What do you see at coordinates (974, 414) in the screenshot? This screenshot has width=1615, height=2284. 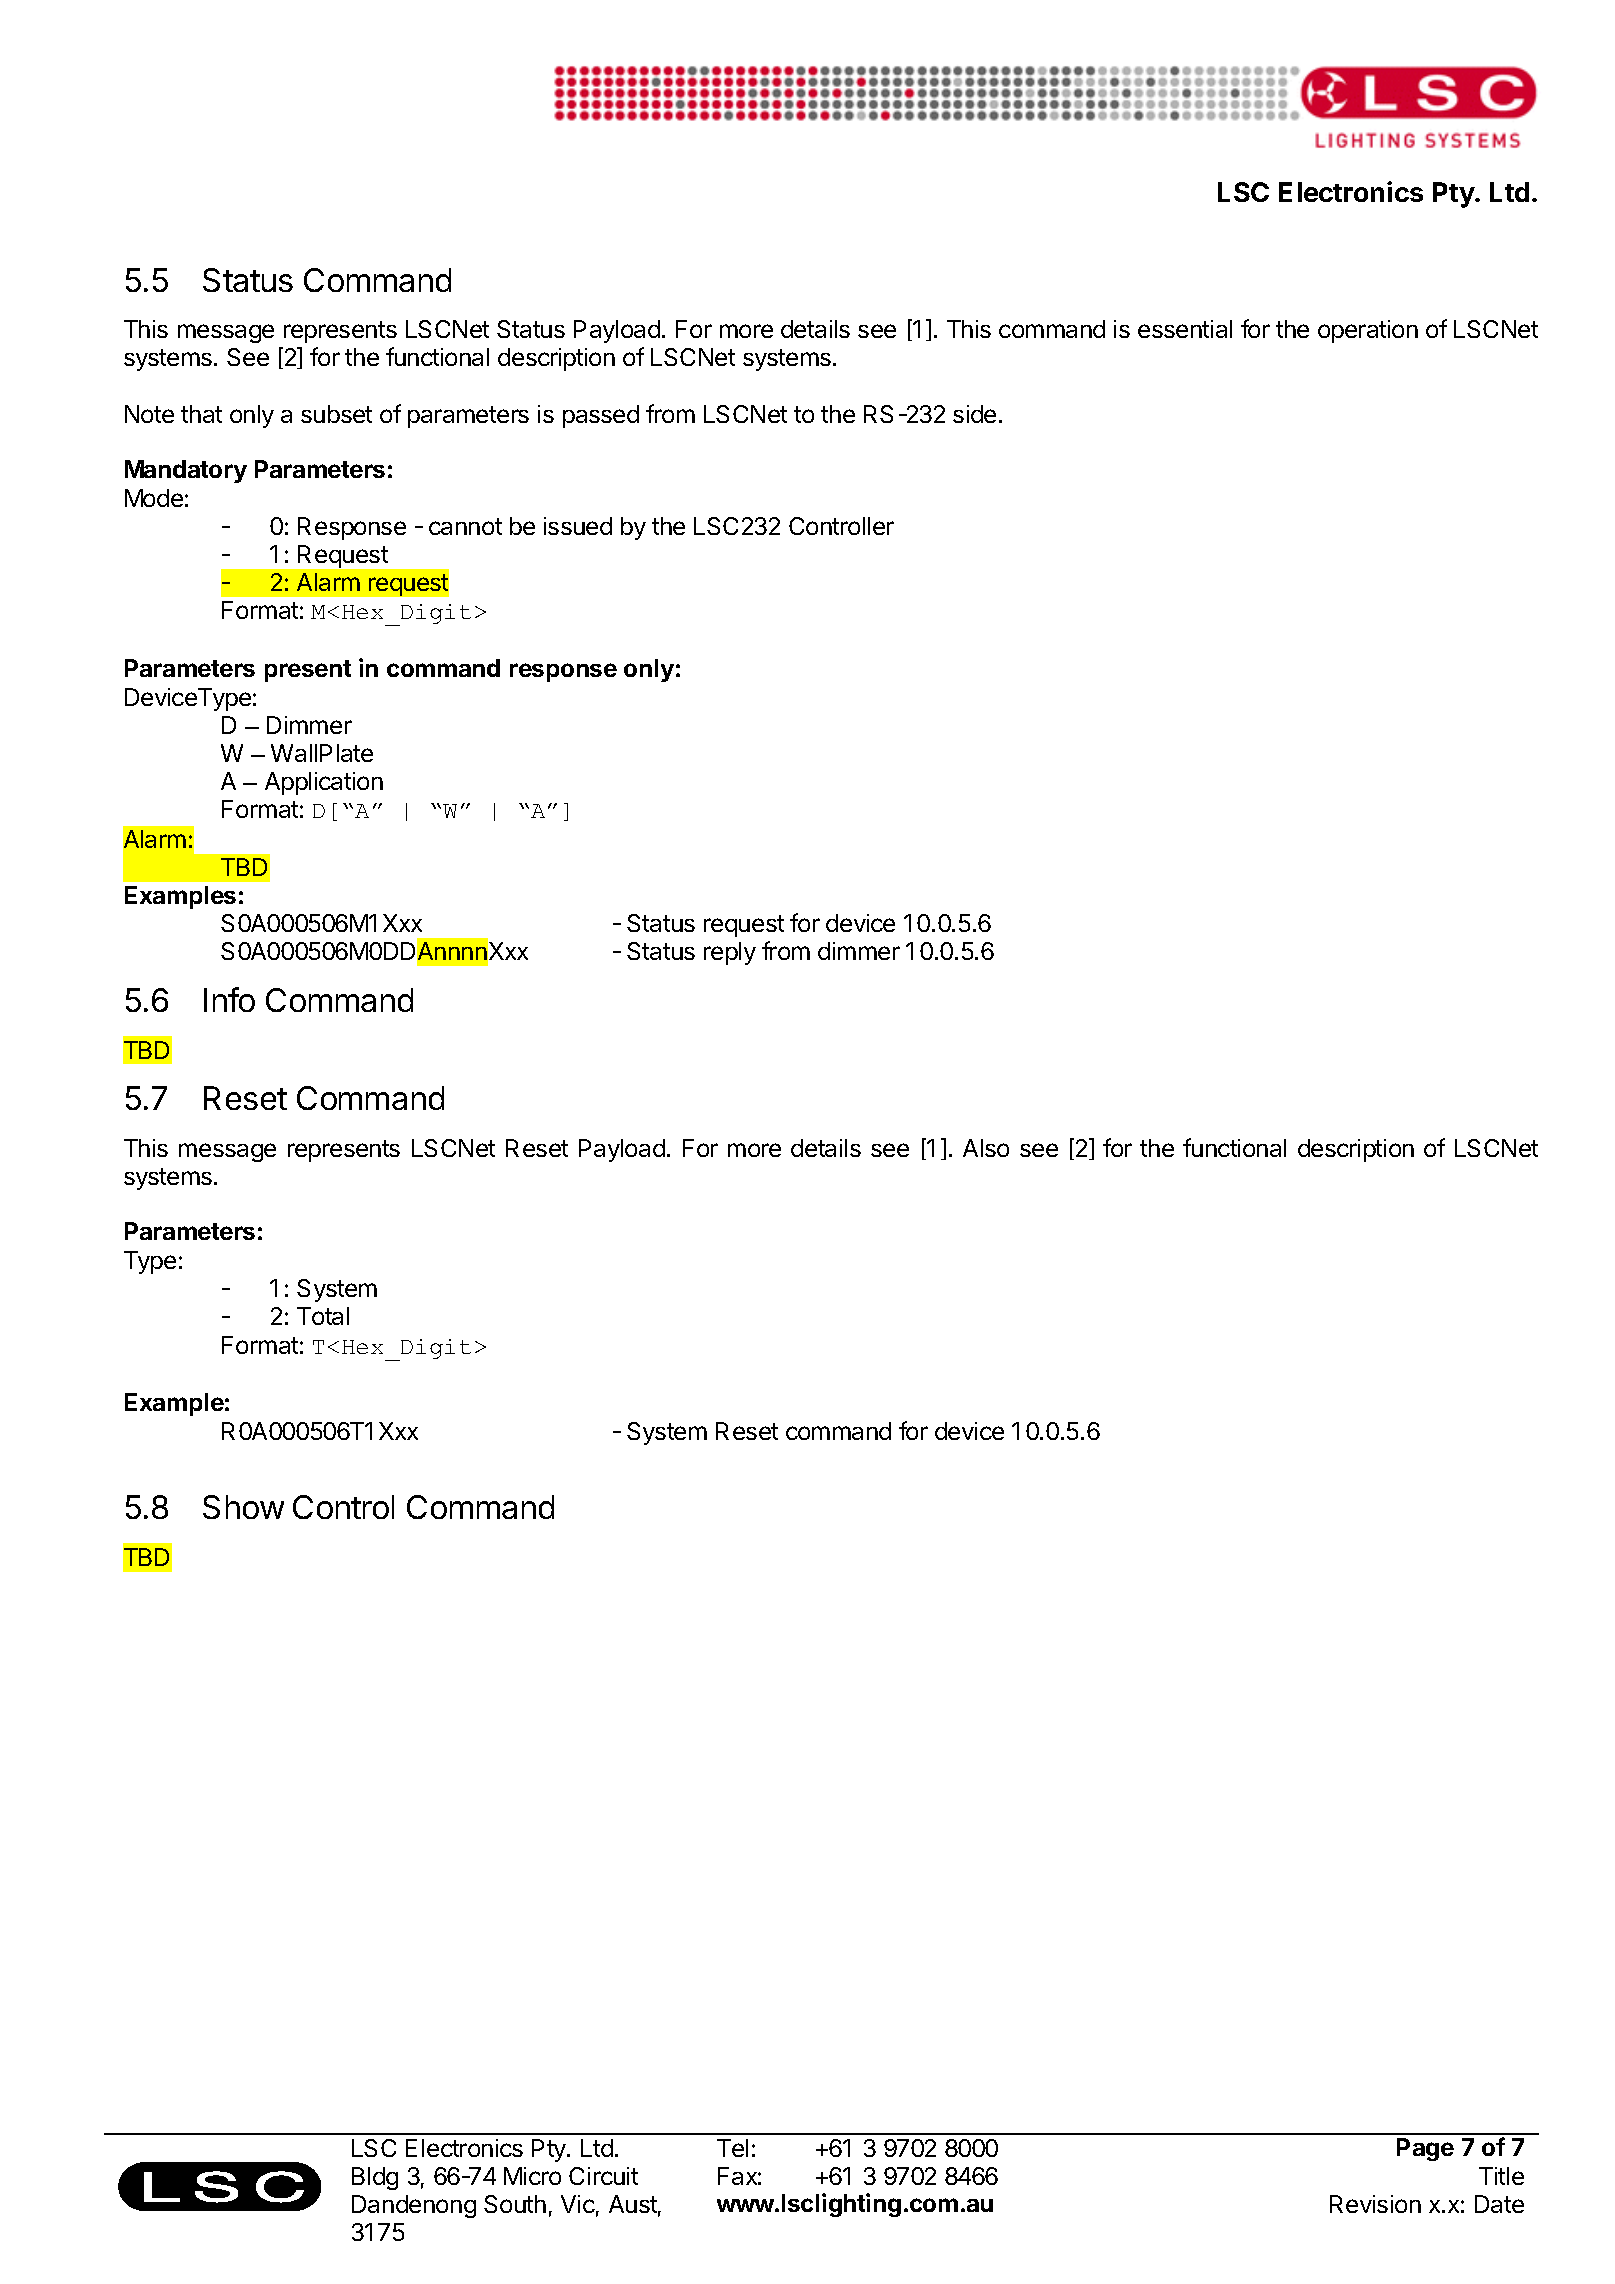 I see `side` at bounding box center [974, 414].
